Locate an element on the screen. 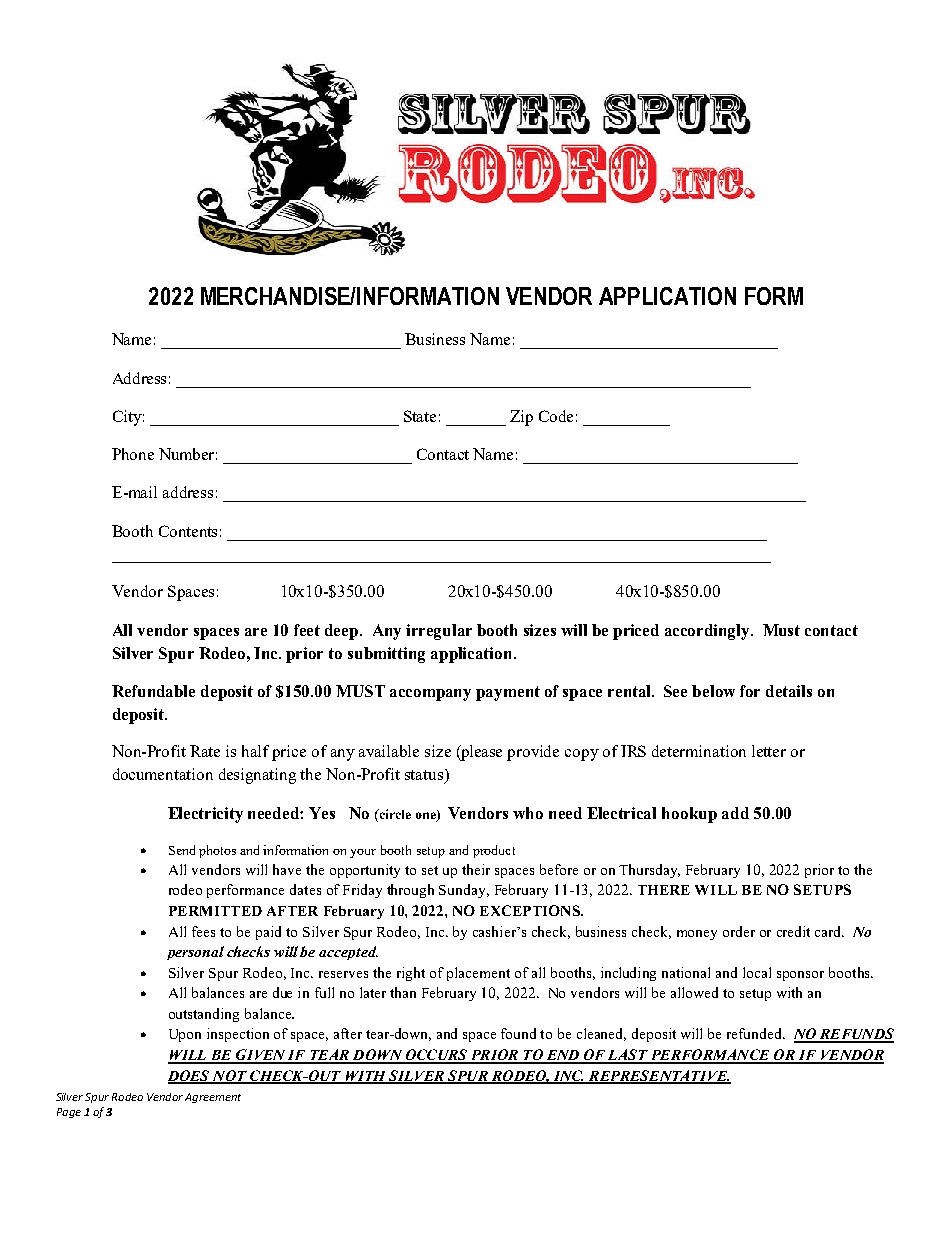 This screenshot has width=952, height=1233. hookup is located at coordinates (689, 815).
